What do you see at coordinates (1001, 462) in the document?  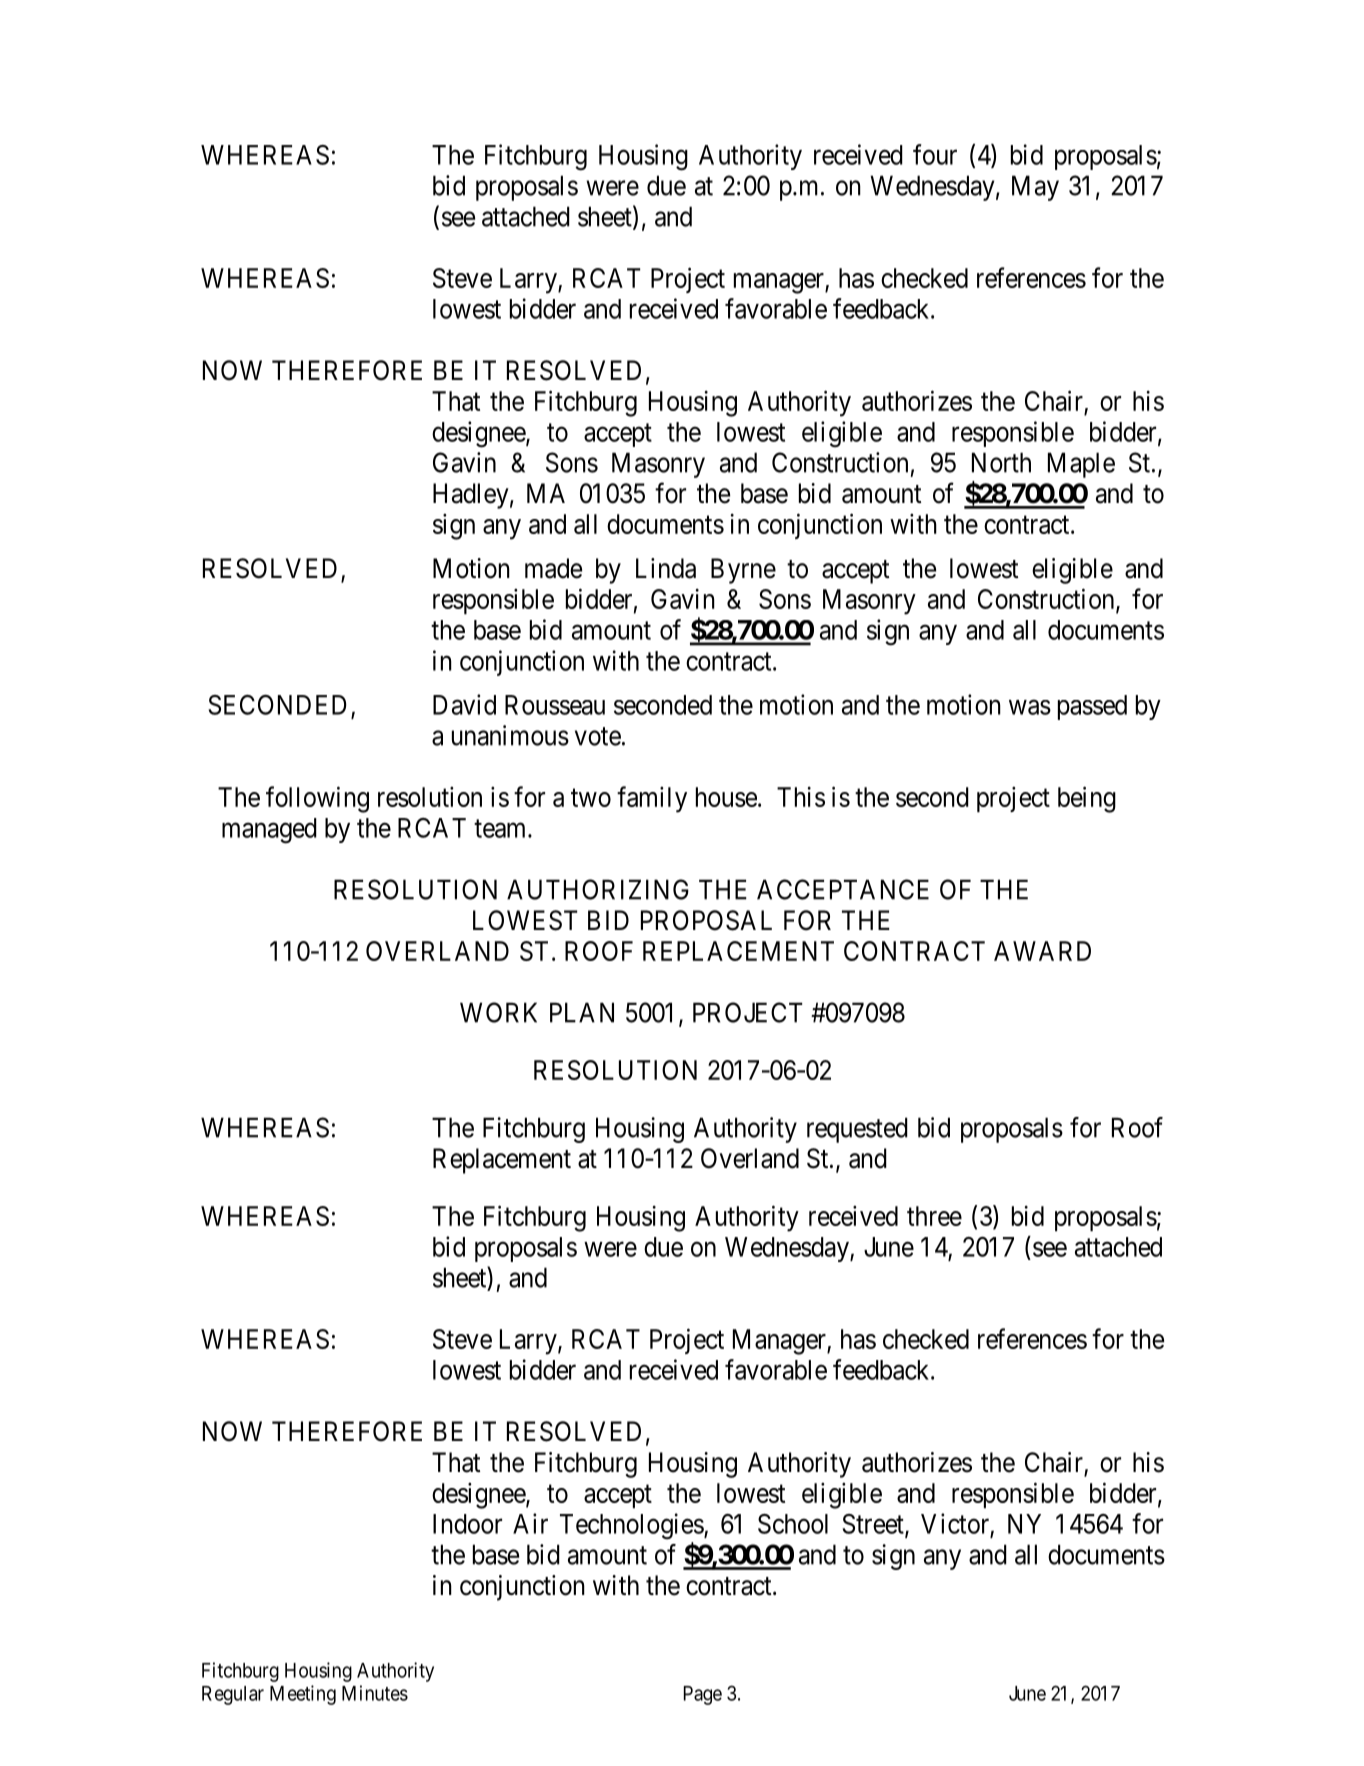 I see `North` at bounding box center [1001, 462].
